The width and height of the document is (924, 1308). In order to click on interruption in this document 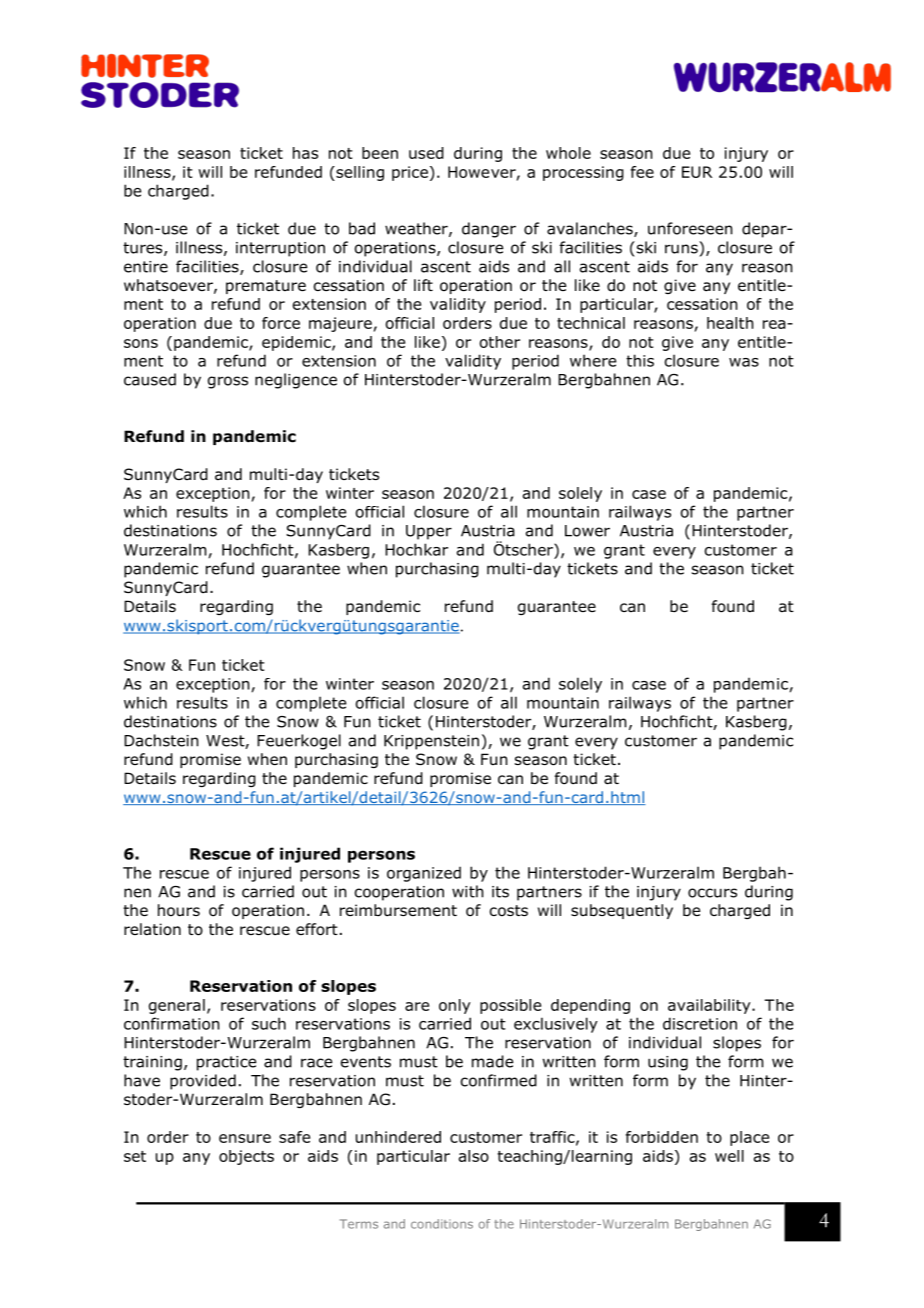, I will do `click(280, 249)`.
